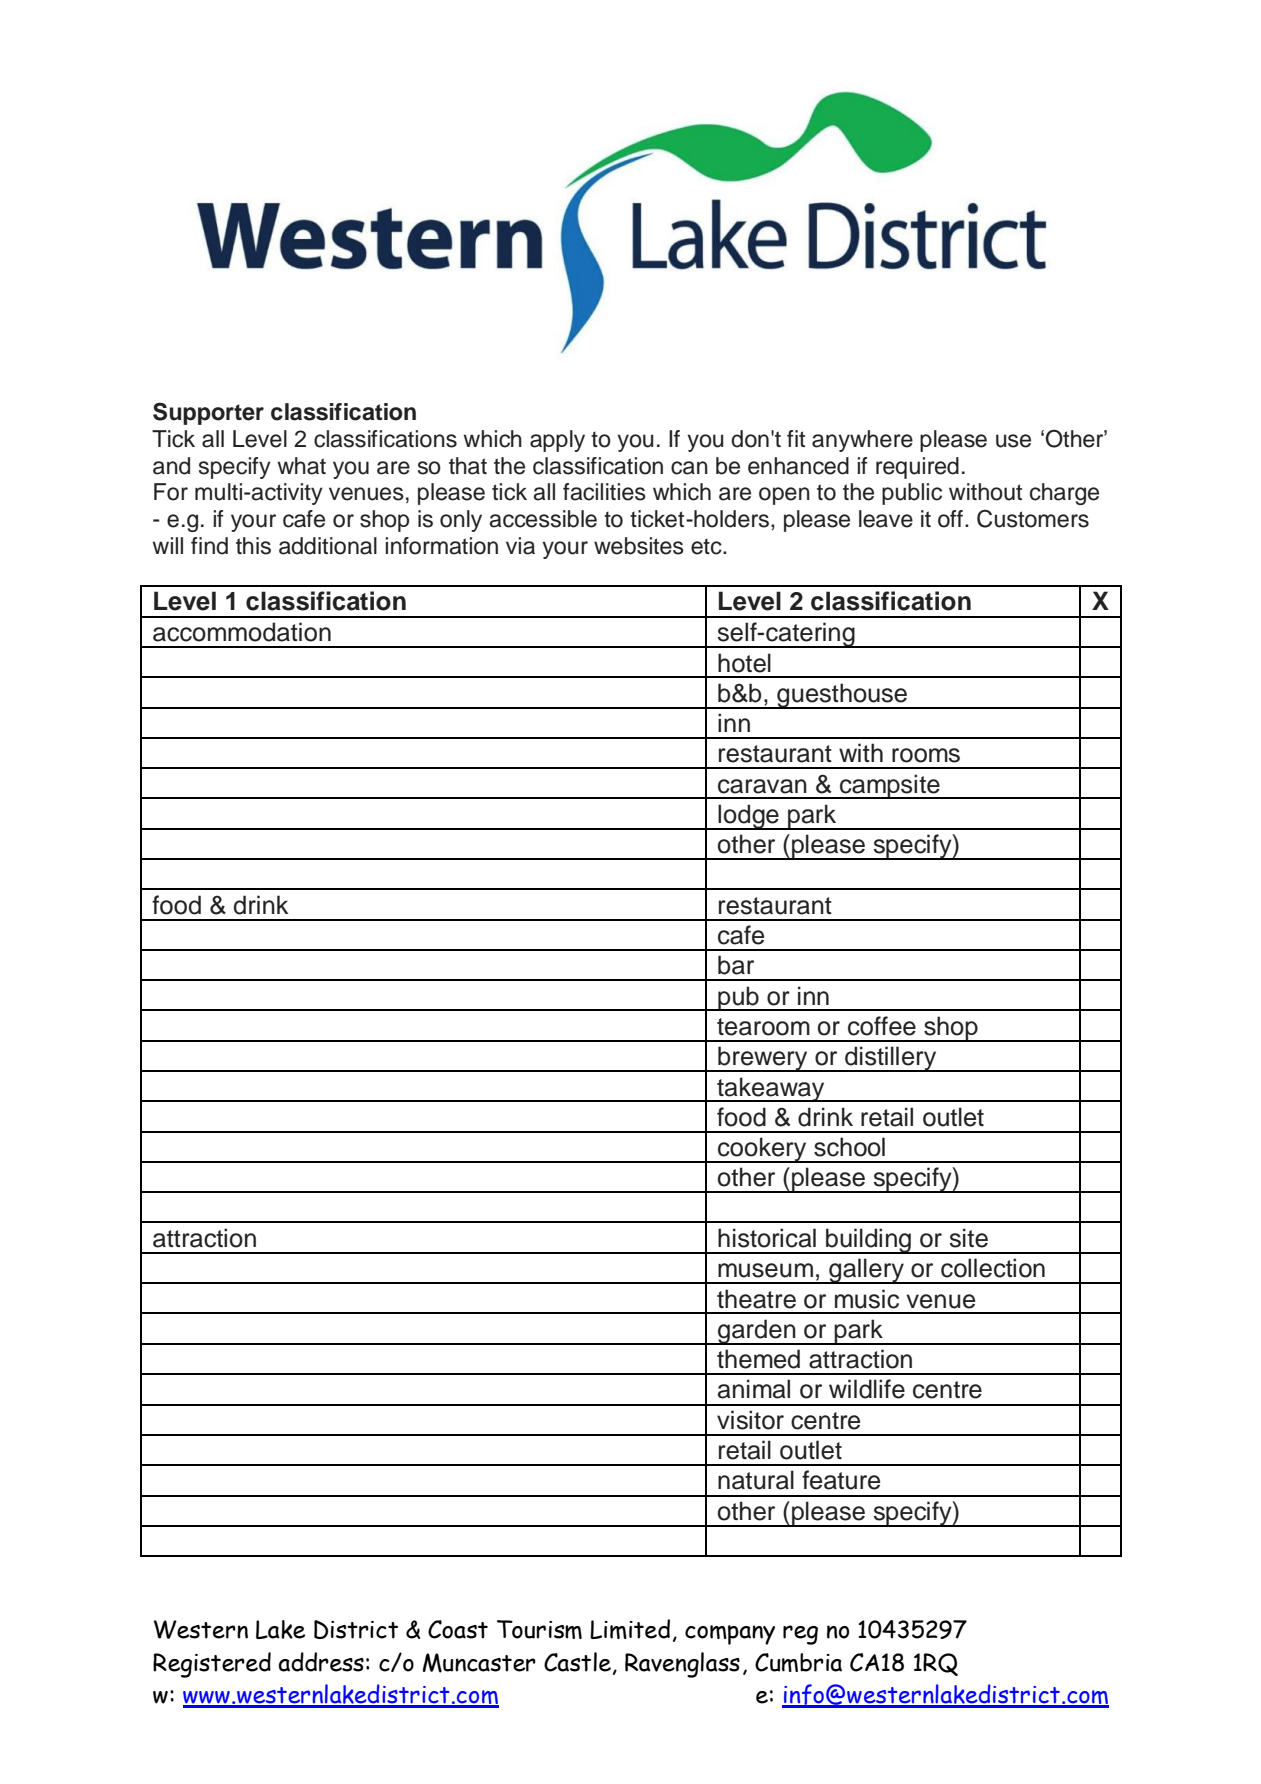 The image size is (1261, 1784). I want to click on accommodation, so click(242, 632).
